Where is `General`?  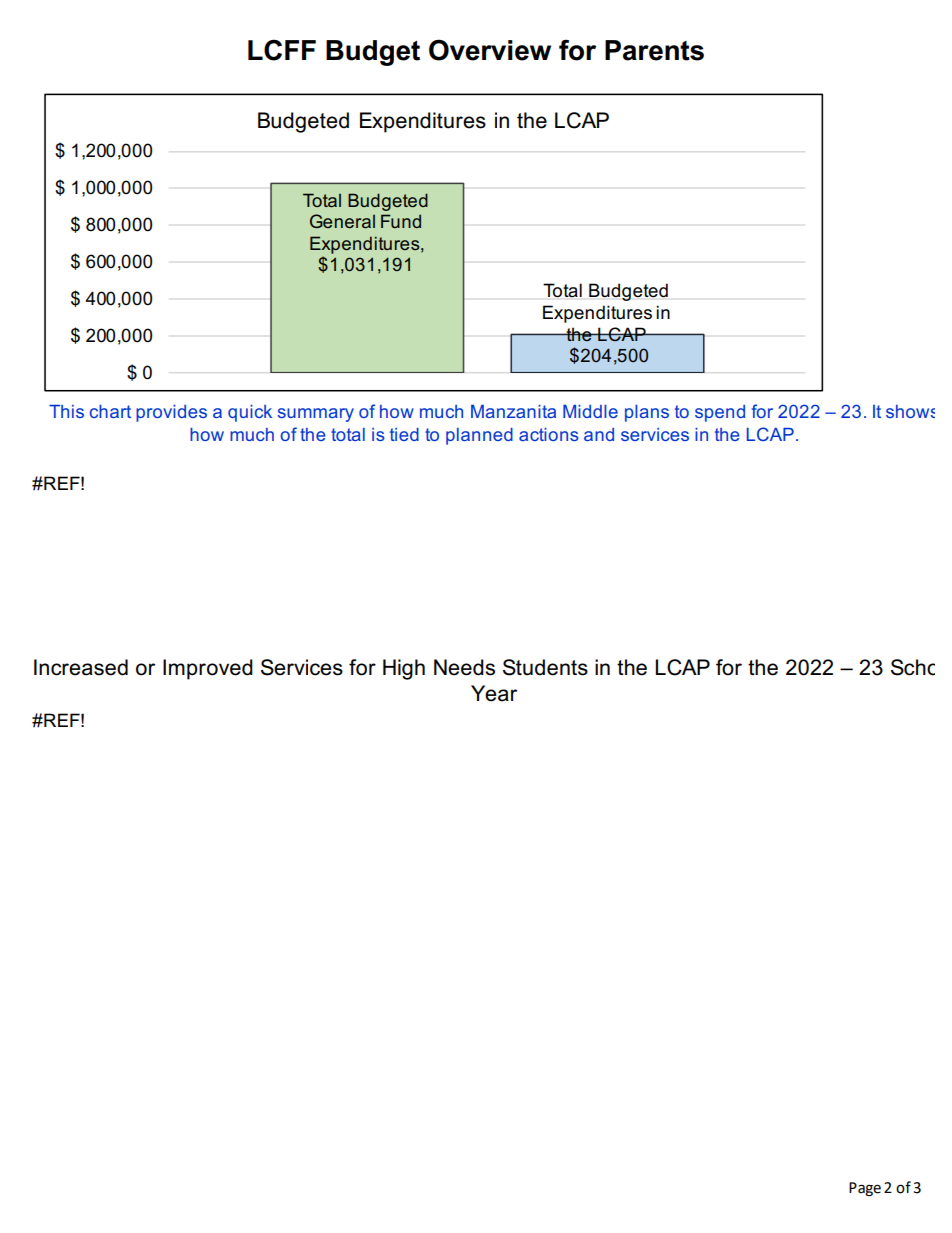 General is located at coordinates (342, 221).
